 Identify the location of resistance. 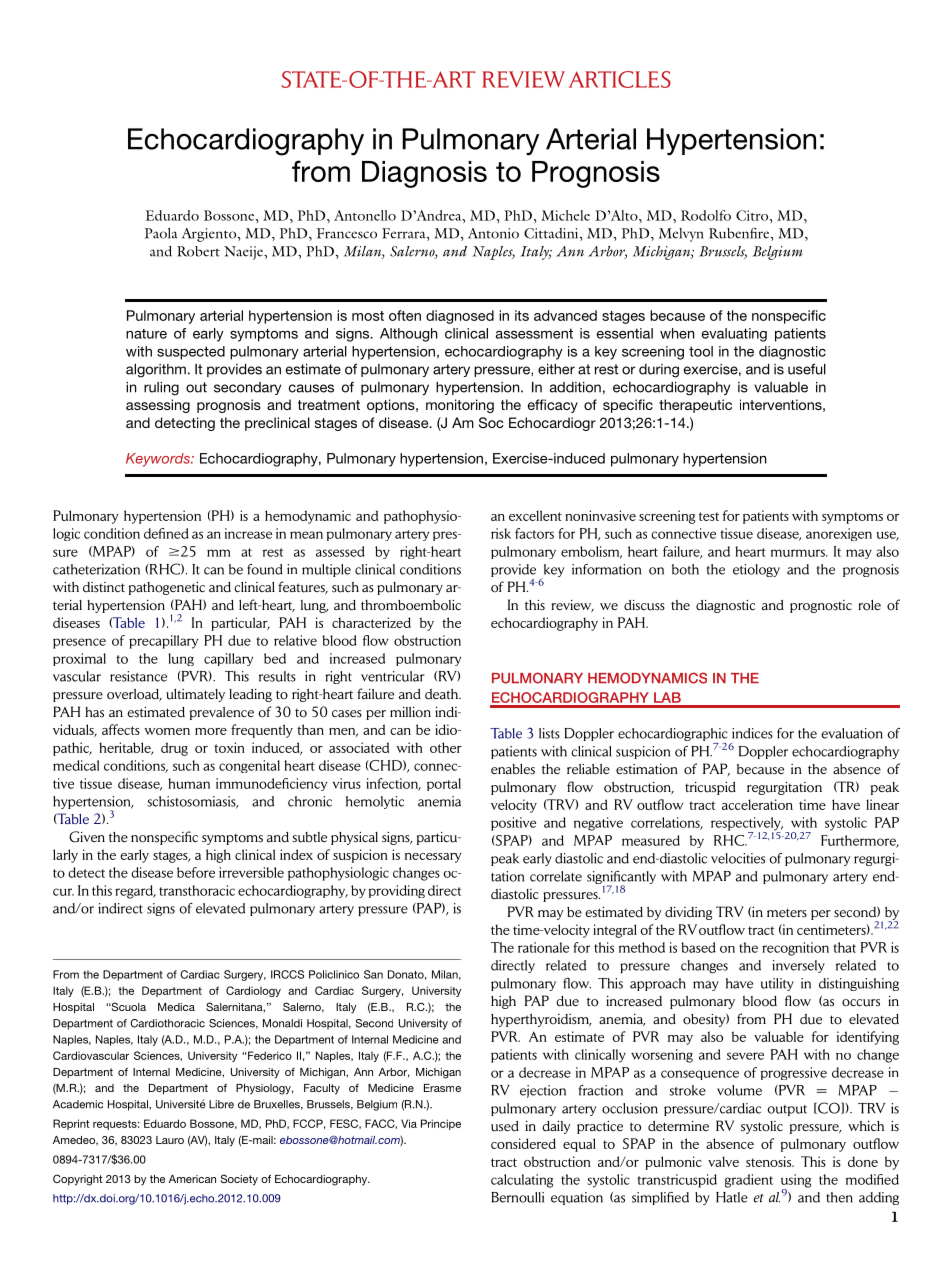
(138, 676).
